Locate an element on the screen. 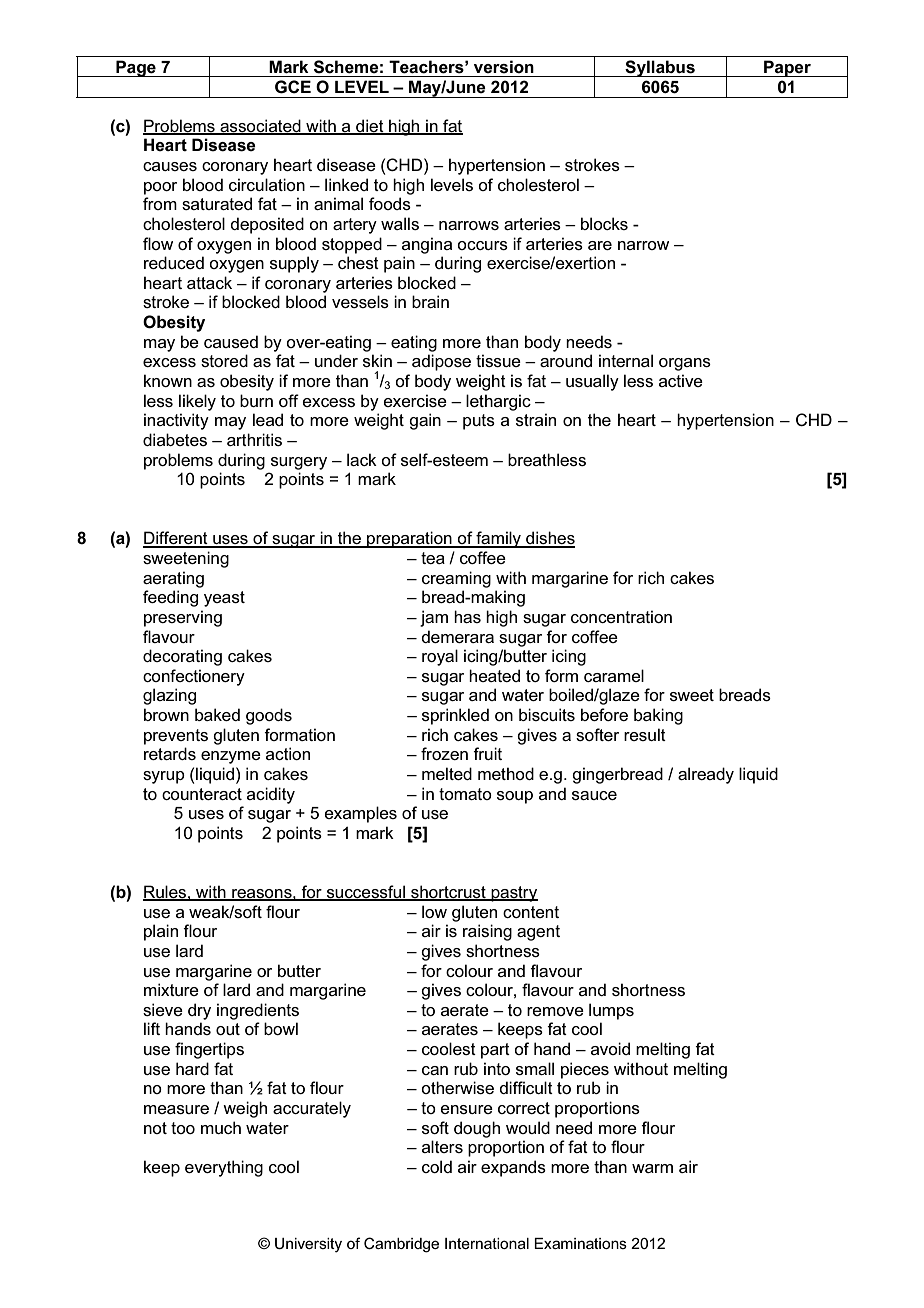 The width and height of the screenshot is (924, 1308). everything is located at coordinates (224, 1168).
